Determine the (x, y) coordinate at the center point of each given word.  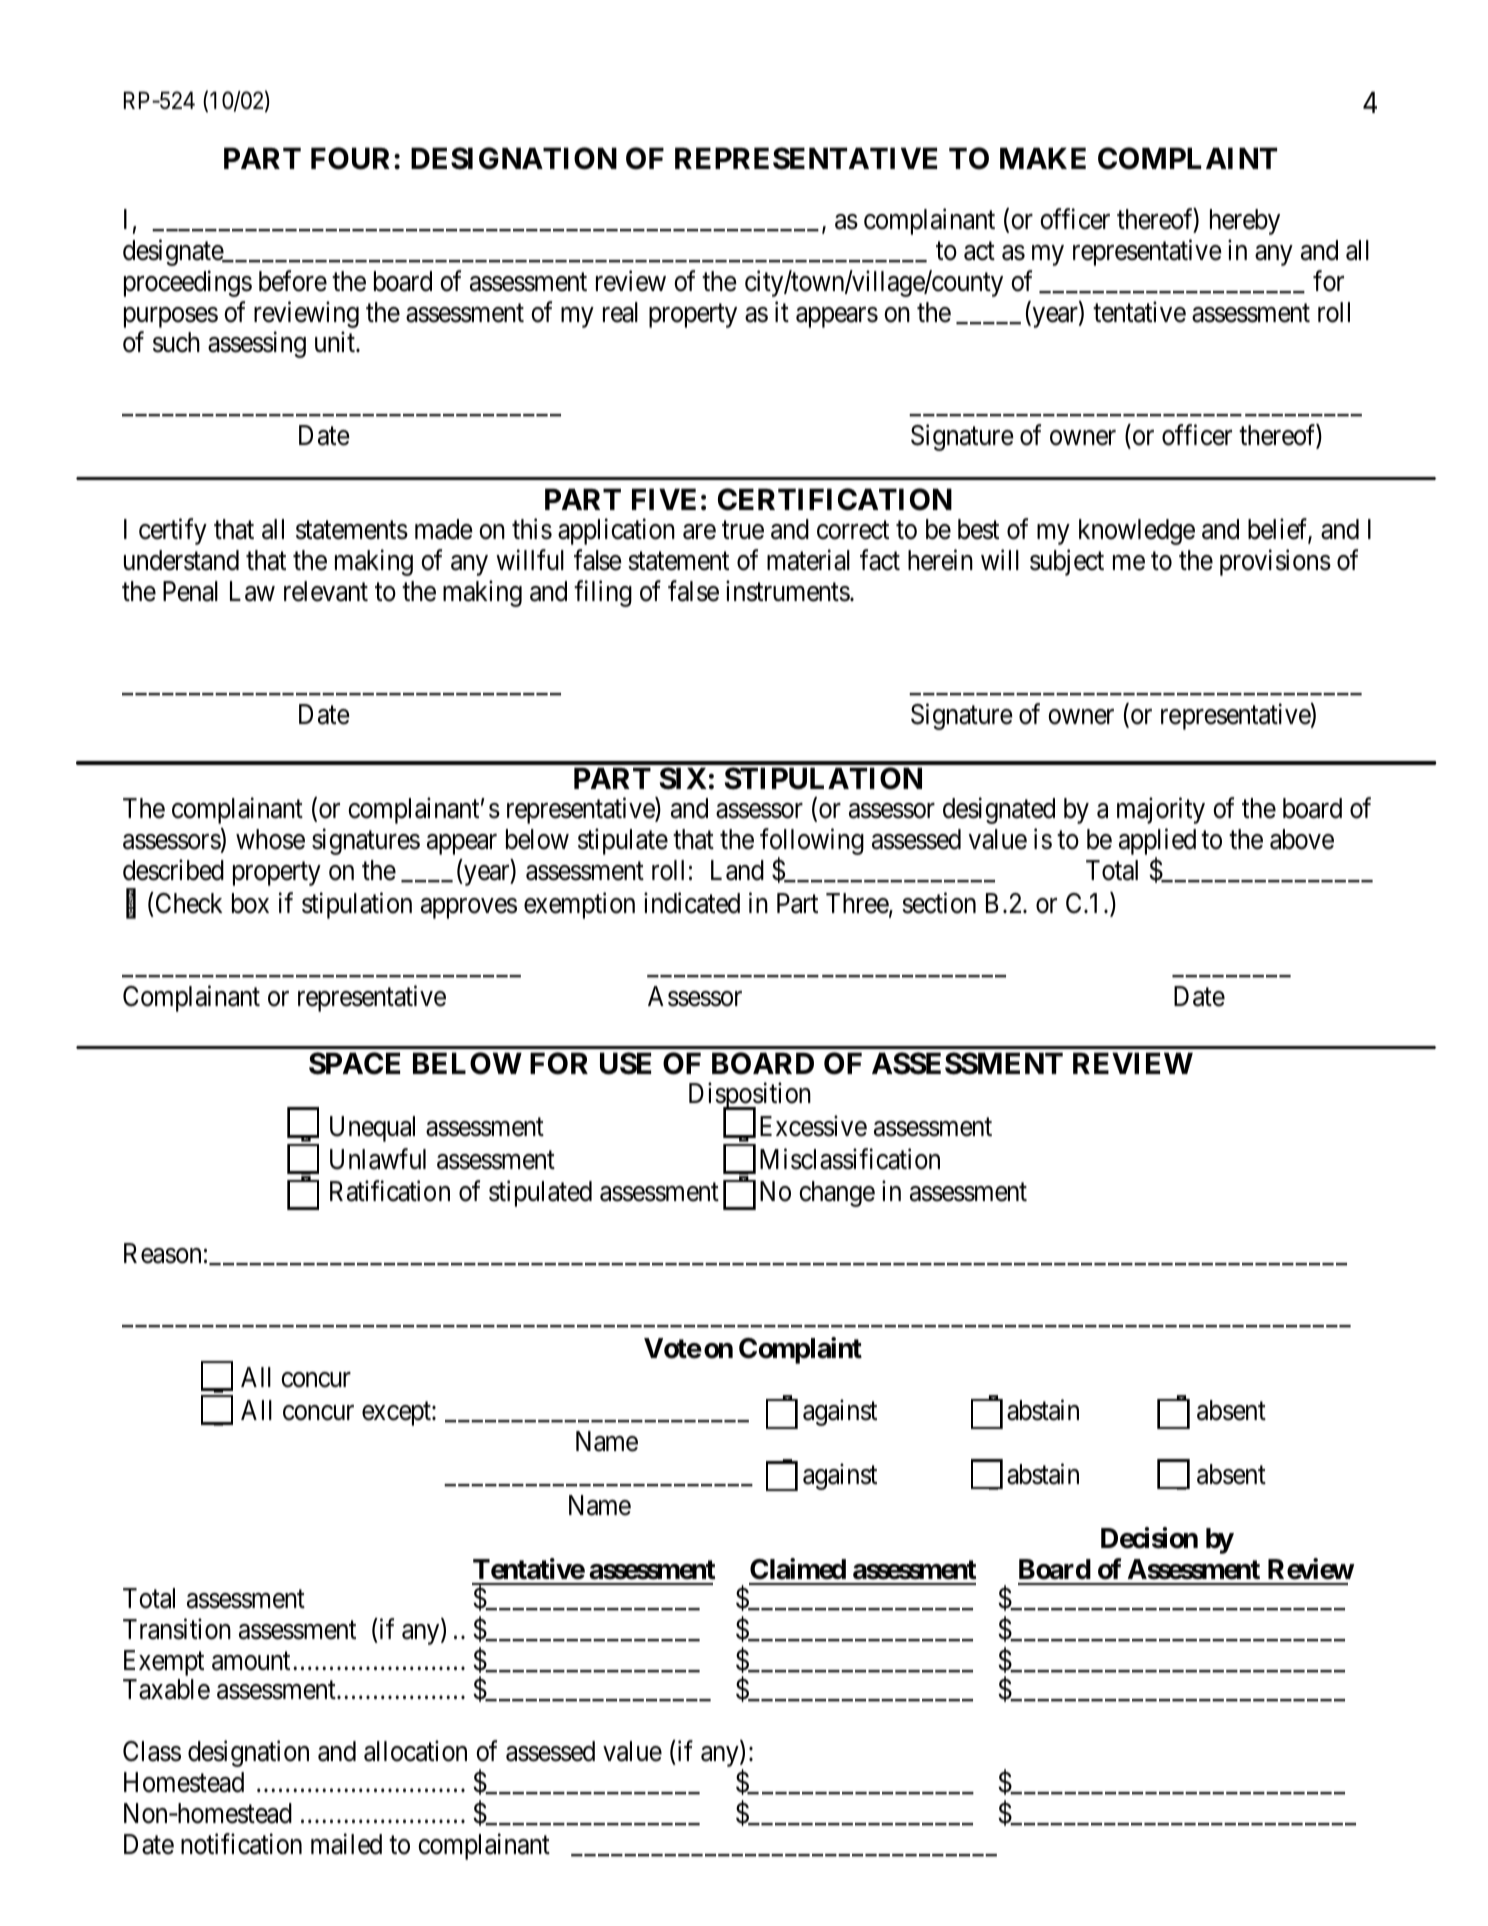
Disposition (750, 1097)
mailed (346, 1844)
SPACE (354, 1063)
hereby (1245, 222)
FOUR (353, 158)
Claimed (798, 1569)
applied (1157, 843)
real (620, 312)
